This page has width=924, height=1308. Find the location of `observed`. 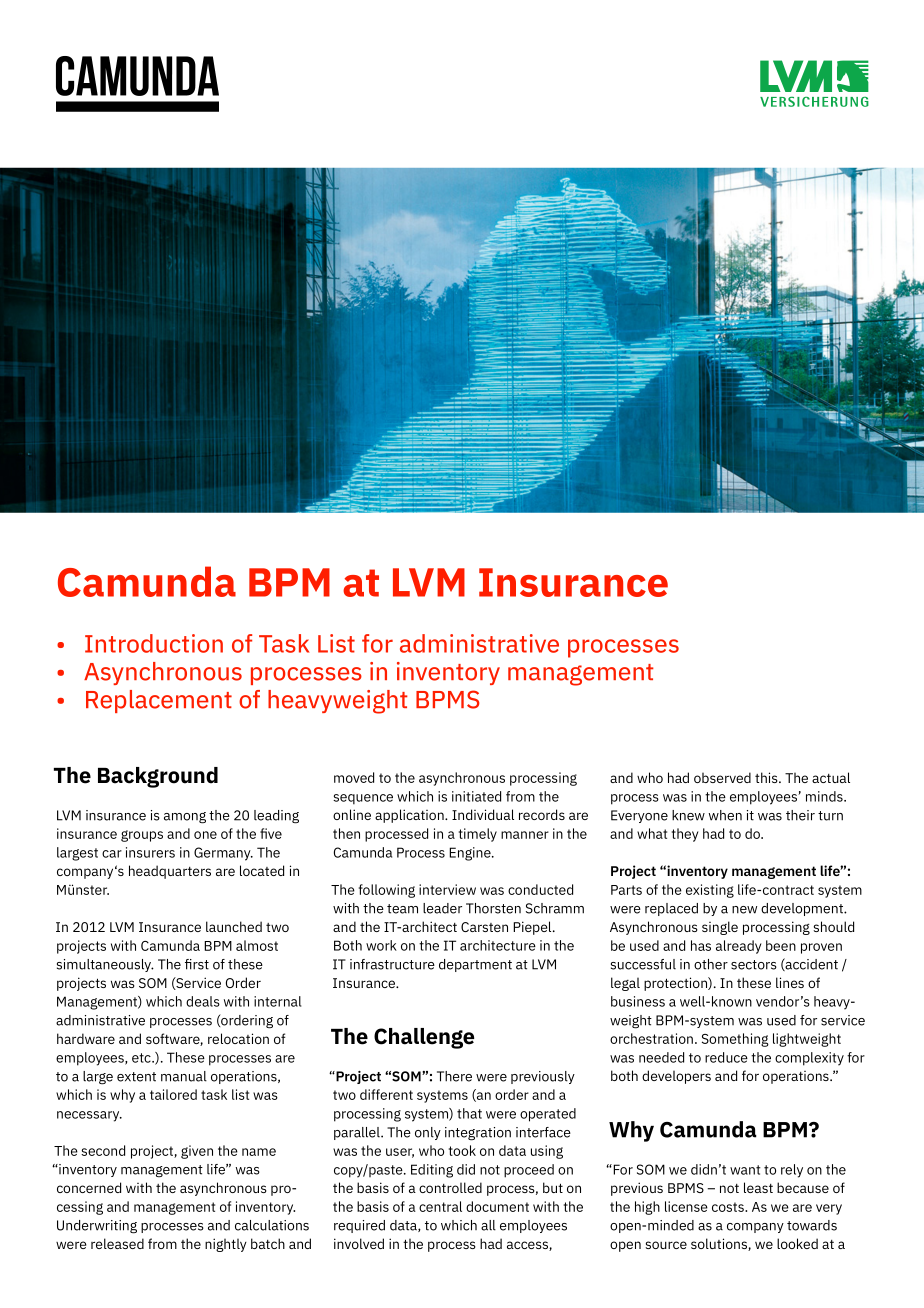

observed is located at coordinates (722, 777).
